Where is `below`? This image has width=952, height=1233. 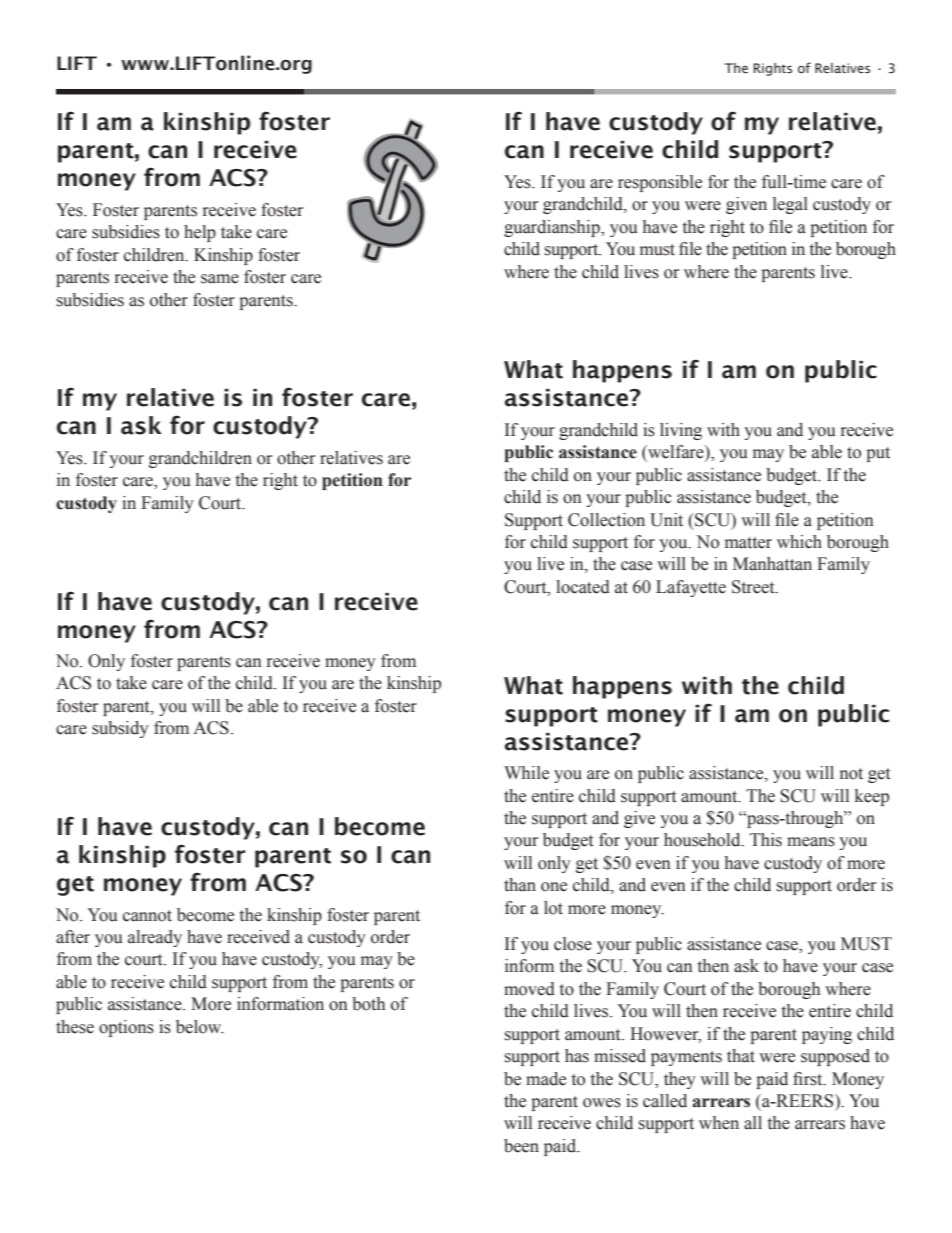
below is located at coordinates (200, 1027).
